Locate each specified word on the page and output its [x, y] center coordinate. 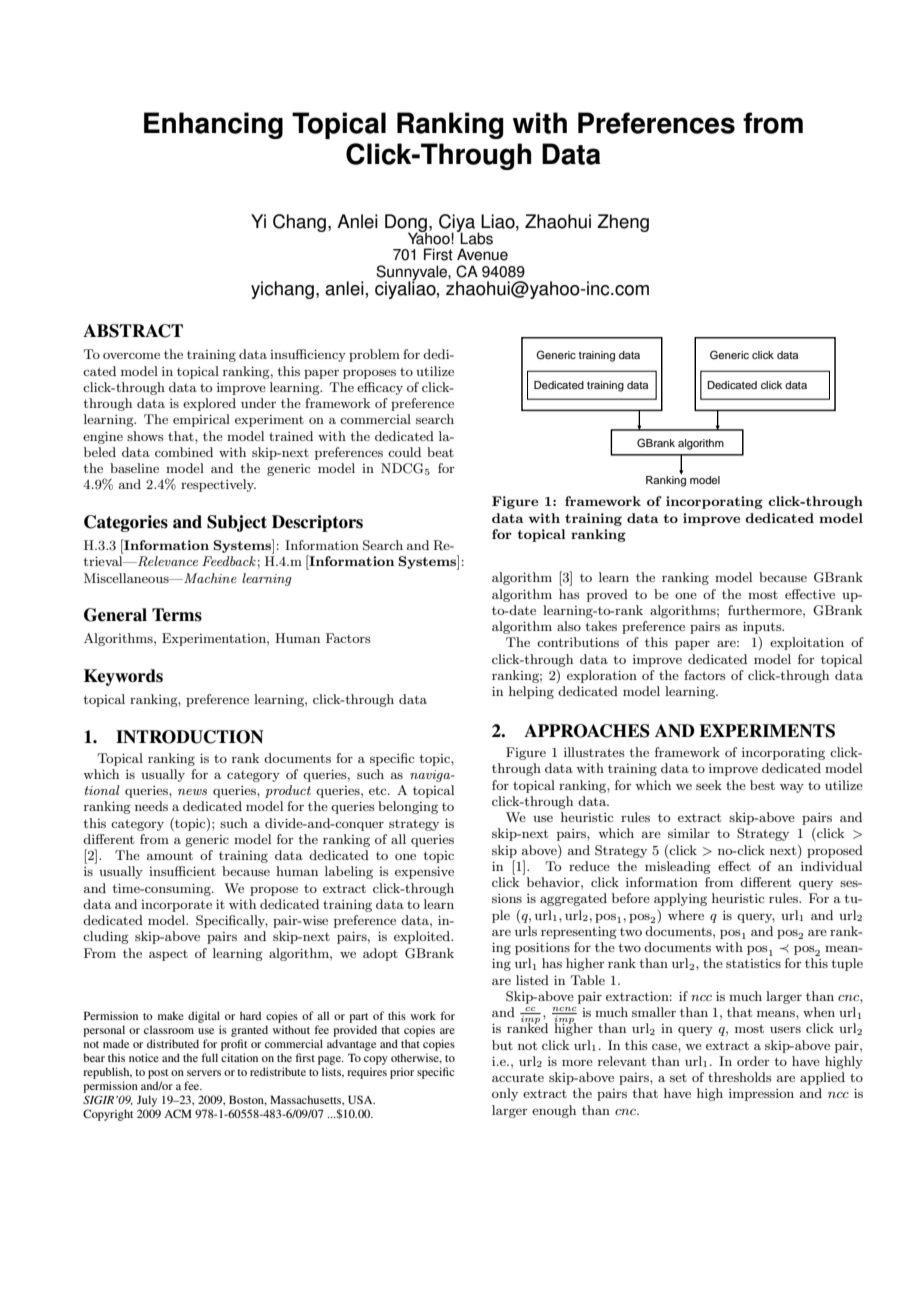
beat [440, 452]
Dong [406, 224]
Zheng [623, 223]
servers [204, 1073]
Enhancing [213, 125]
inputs [763, 627]
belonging [408, 807]
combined [184, 452]
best [762, 785]
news [192, 792]
